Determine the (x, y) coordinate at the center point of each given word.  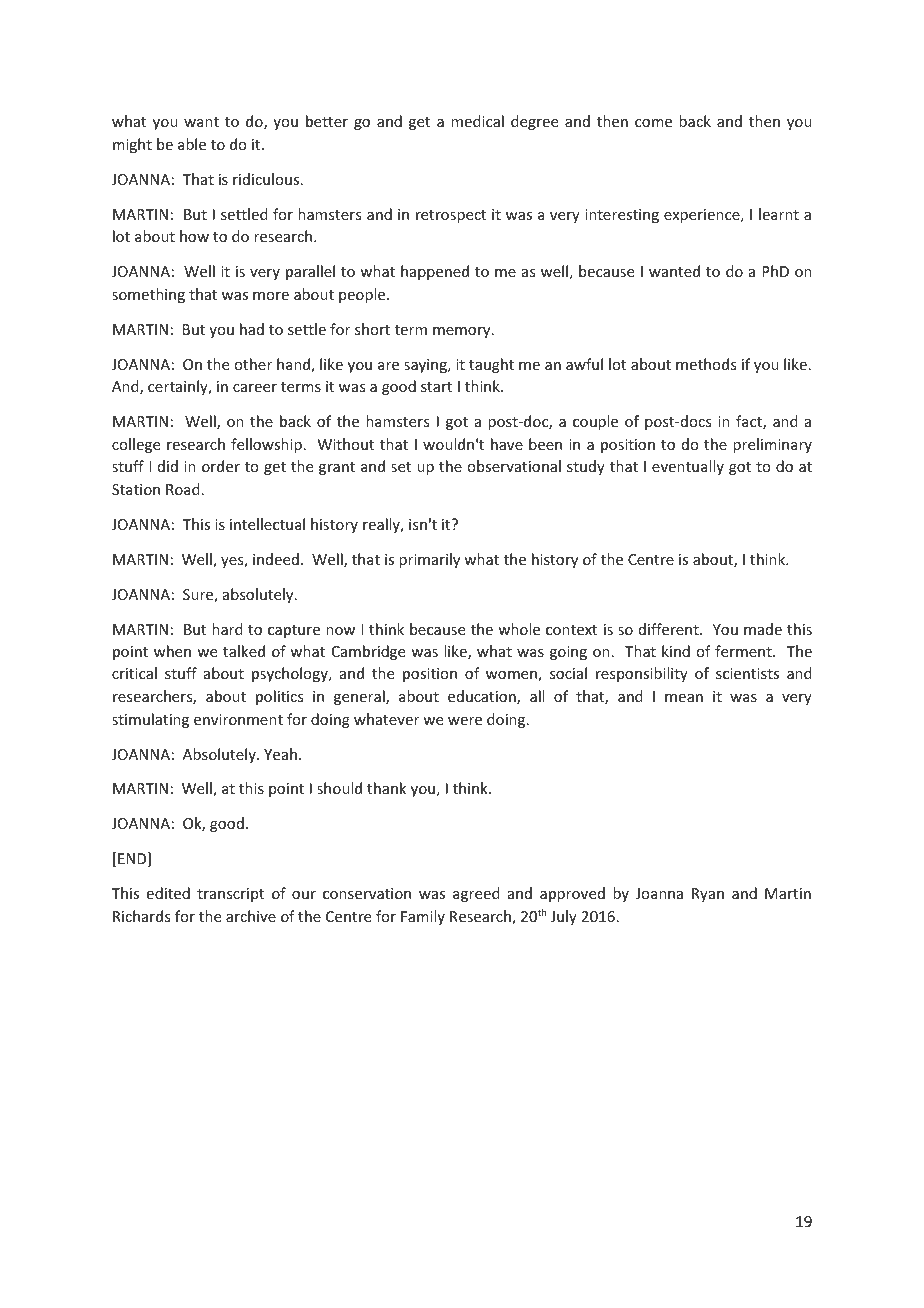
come (653, 123)
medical (477, 121)
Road (183, 489)
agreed (476, 894)
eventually (688, 467)
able (192, 144)
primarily (429, 560)
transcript (230, 895)
